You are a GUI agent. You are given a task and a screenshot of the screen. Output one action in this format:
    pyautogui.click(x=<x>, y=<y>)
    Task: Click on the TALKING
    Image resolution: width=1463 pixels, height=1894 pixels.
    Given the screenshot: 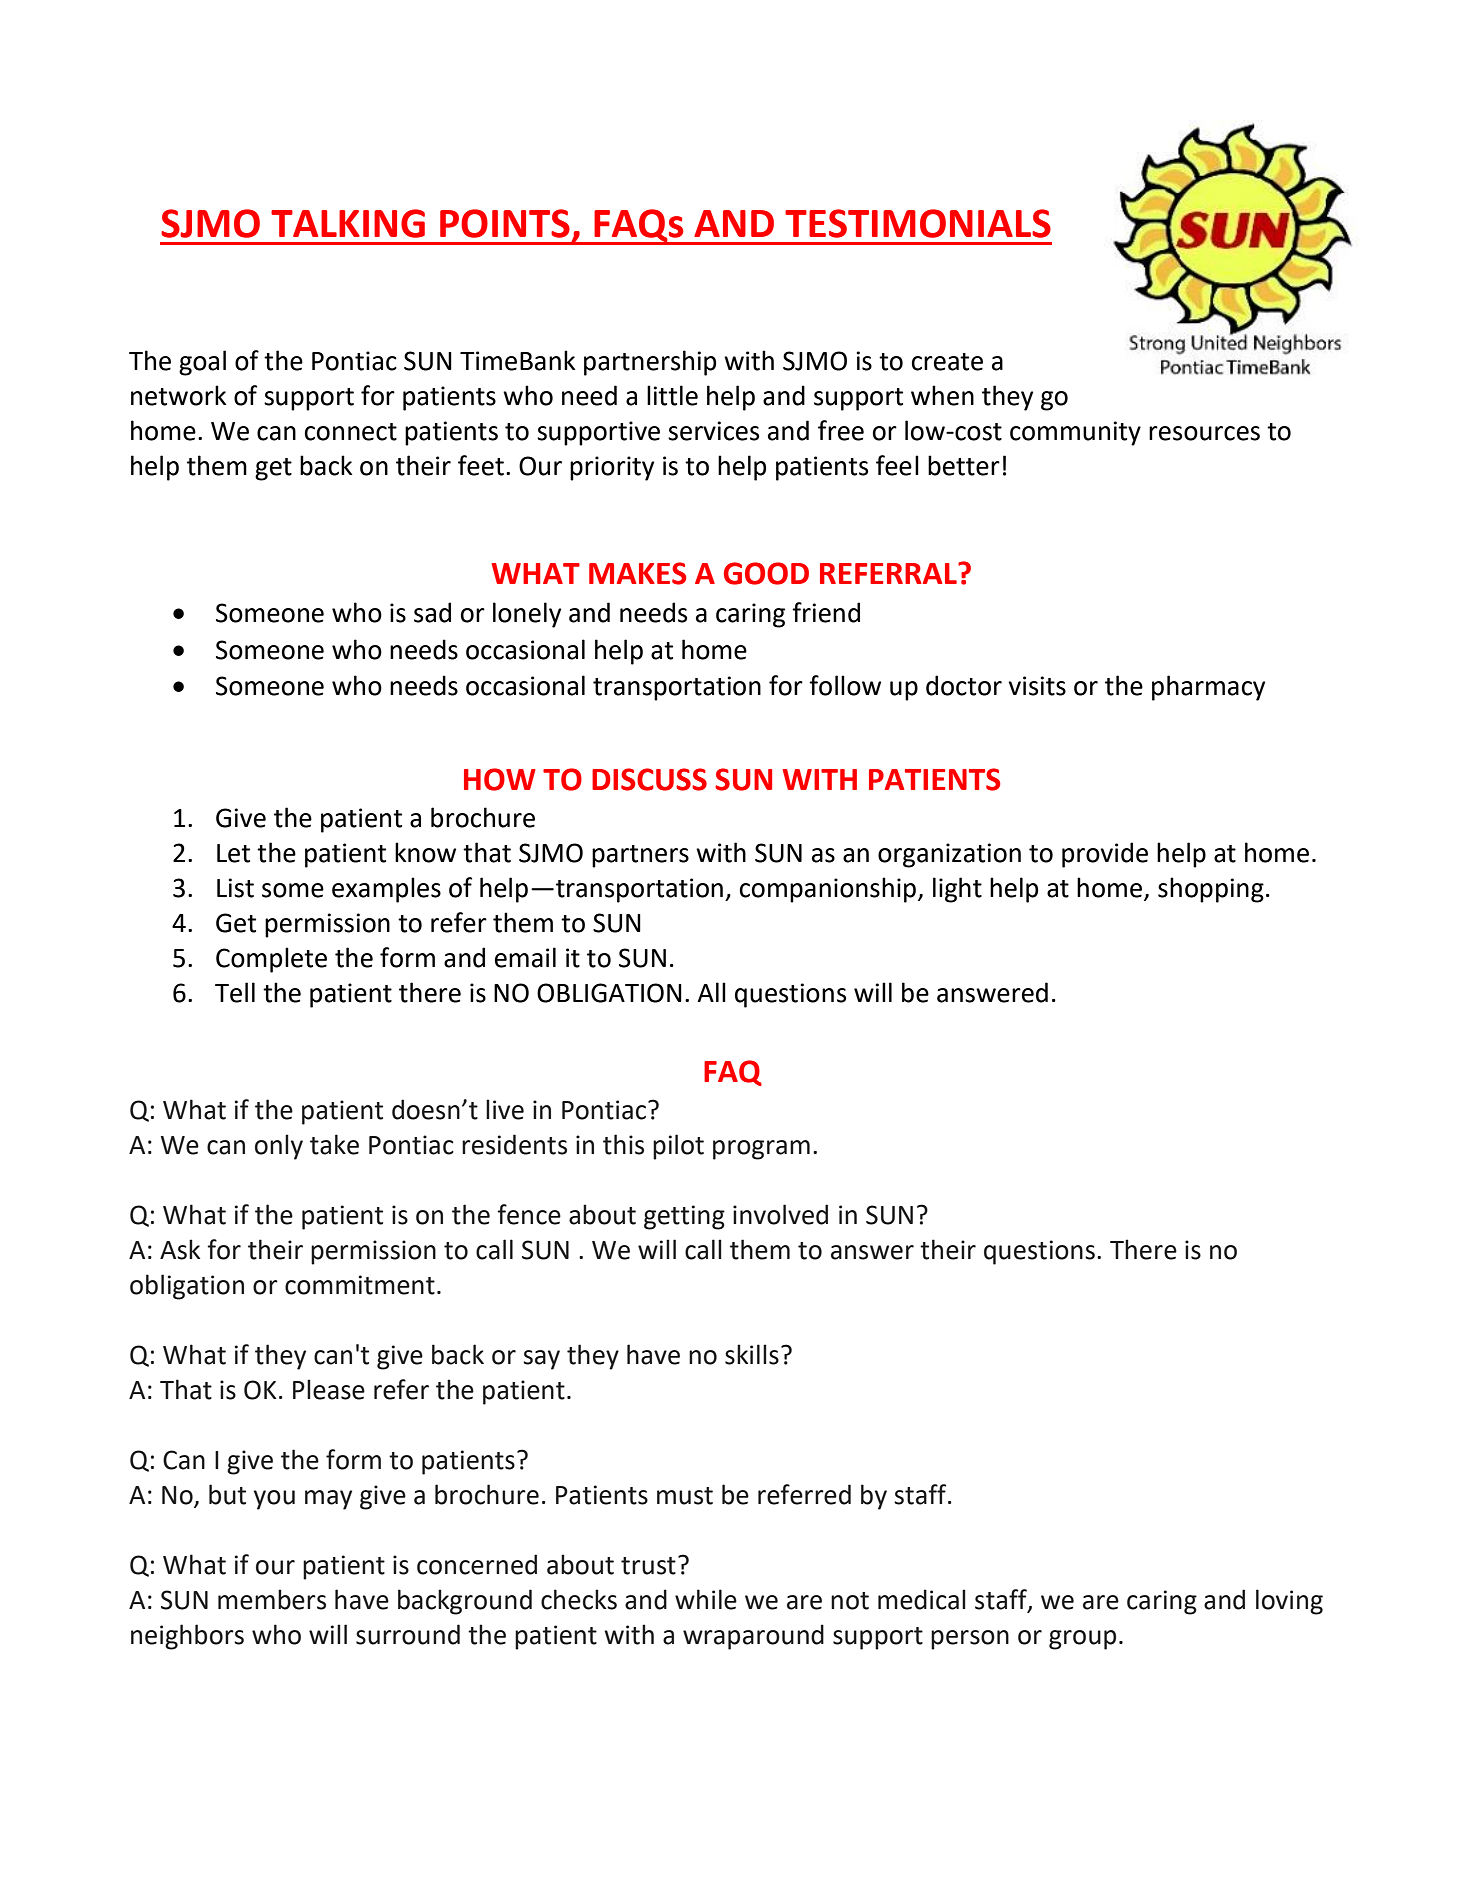 What is the action you would take?
    pyautogui.click(x=348, y=223)
